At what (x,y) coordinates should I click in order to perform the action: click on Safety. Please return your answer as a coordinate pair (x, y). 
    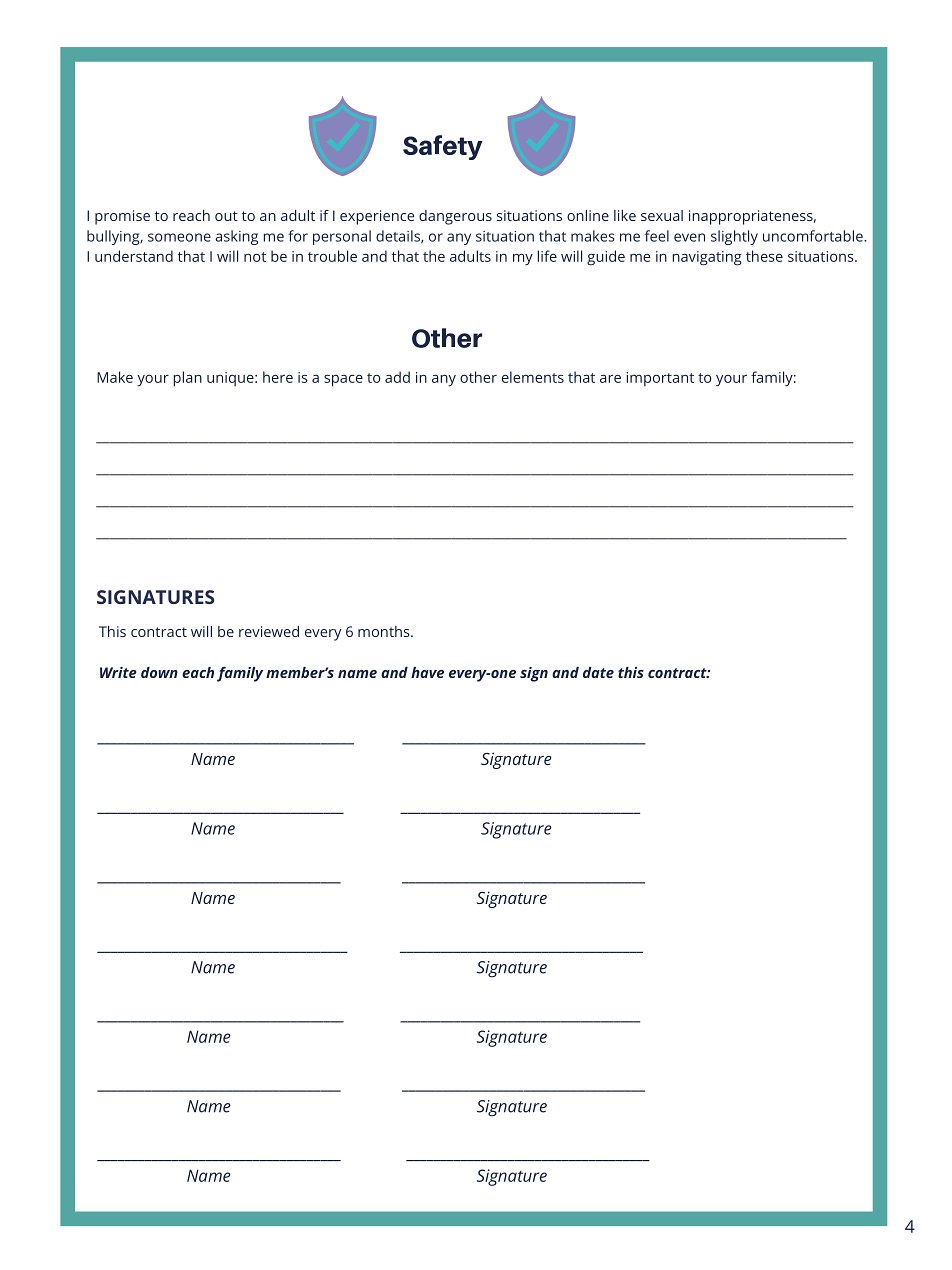
    Looking at the image, I should click on (443, 147).
